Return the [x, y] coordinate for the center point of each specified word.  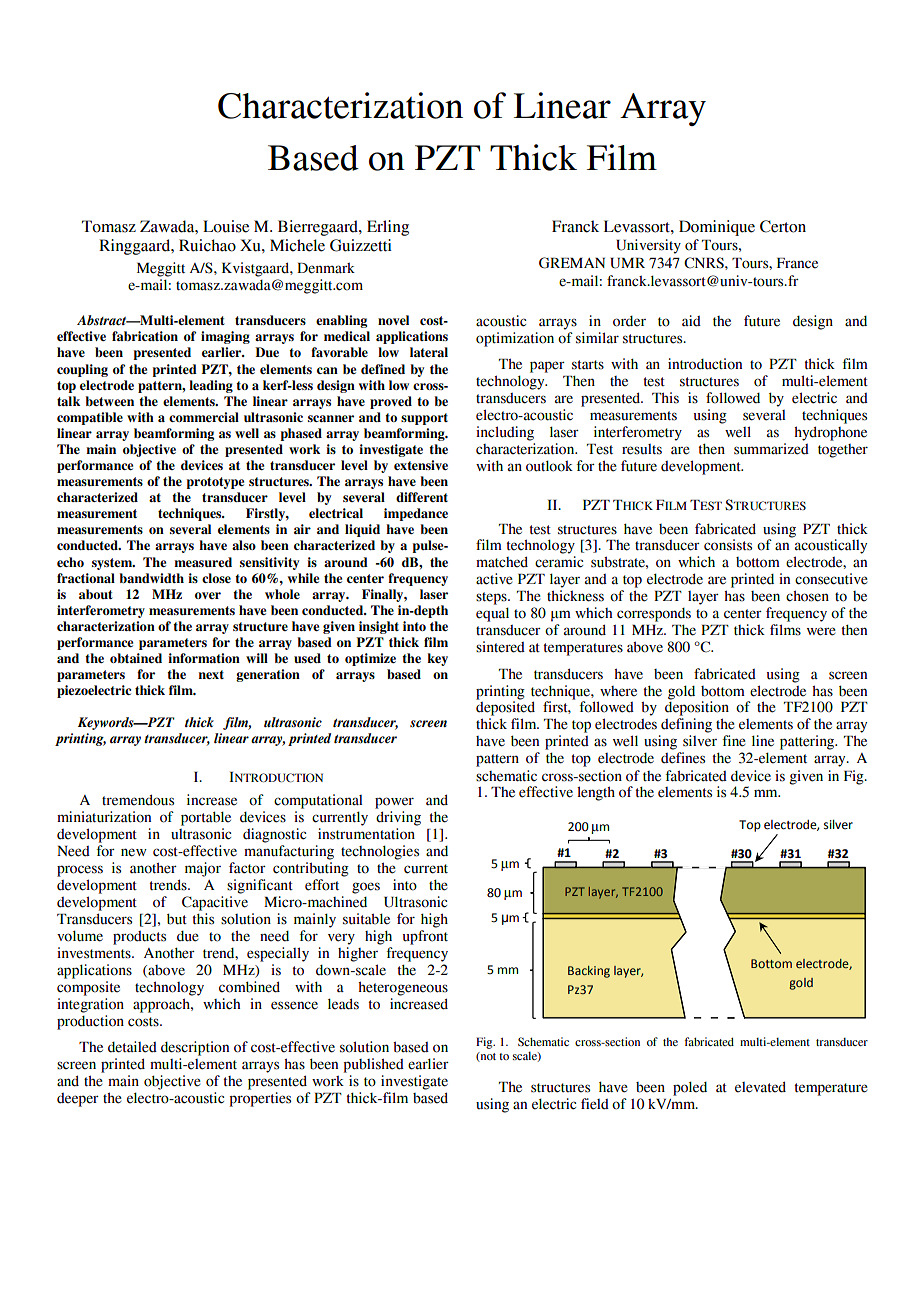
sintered [500, 647]
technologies [380, 852]
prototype [215, 483]
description [195, 1048]
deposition [697, 707]
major [203, 869]
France [797, 263]
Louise [226, 226]
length [596, 793]
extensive [421, 465]
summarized [771, 449]
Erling [388, 228]
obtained [136, 658]
